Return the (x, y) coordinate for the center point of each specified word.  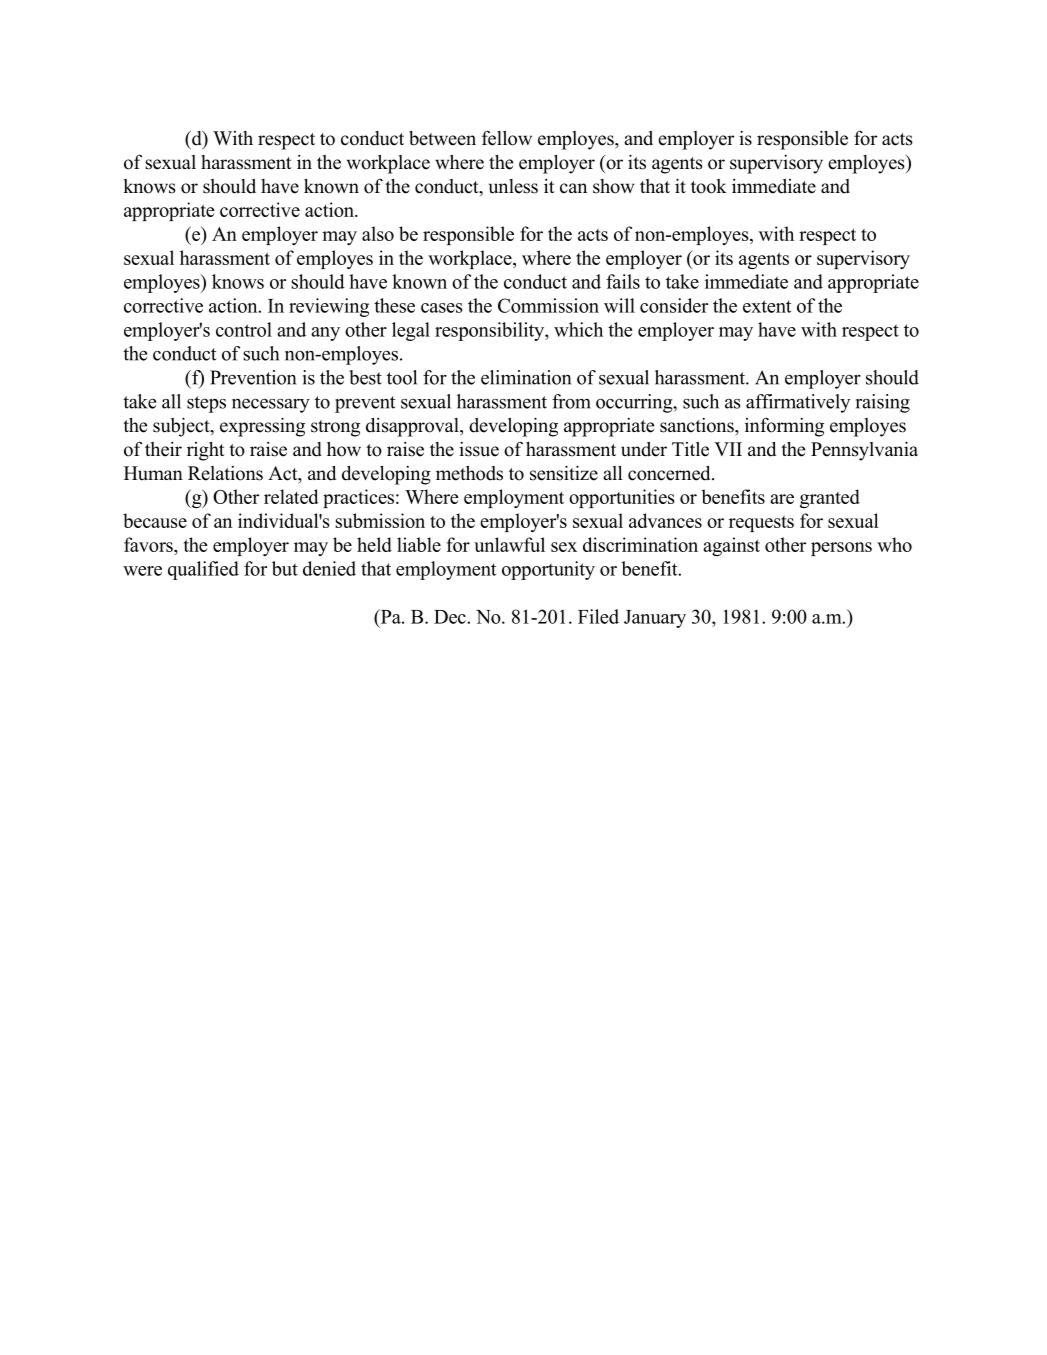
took (709, 186)
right (206, 451)
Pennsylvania (864, 451)
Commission (548, 305)
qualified (203, 570)
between (442, 138)
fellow (507, 138)
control (244, 329)
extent (767, 306)
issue (479, 449)
